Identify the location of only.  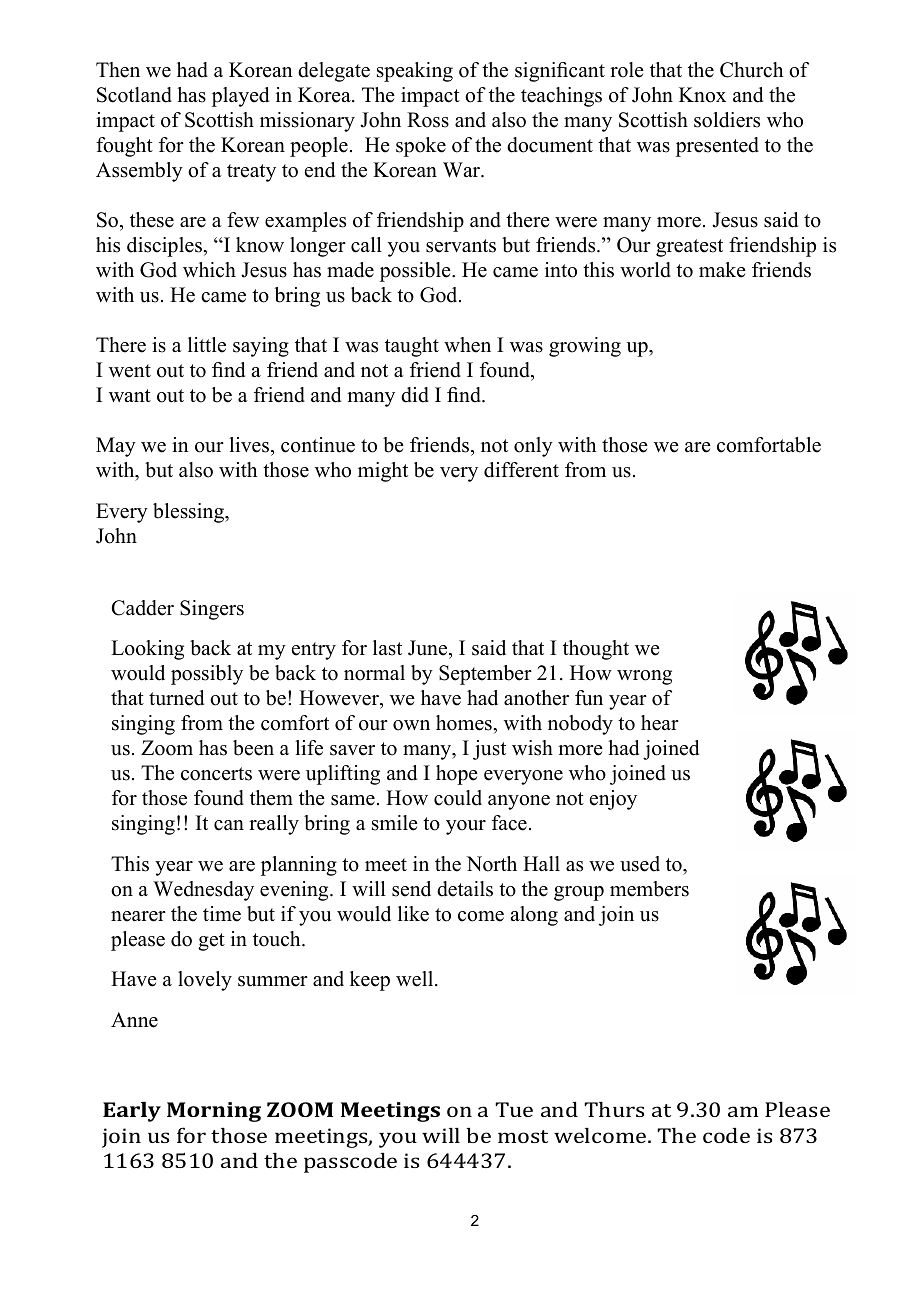
(533, 447).
